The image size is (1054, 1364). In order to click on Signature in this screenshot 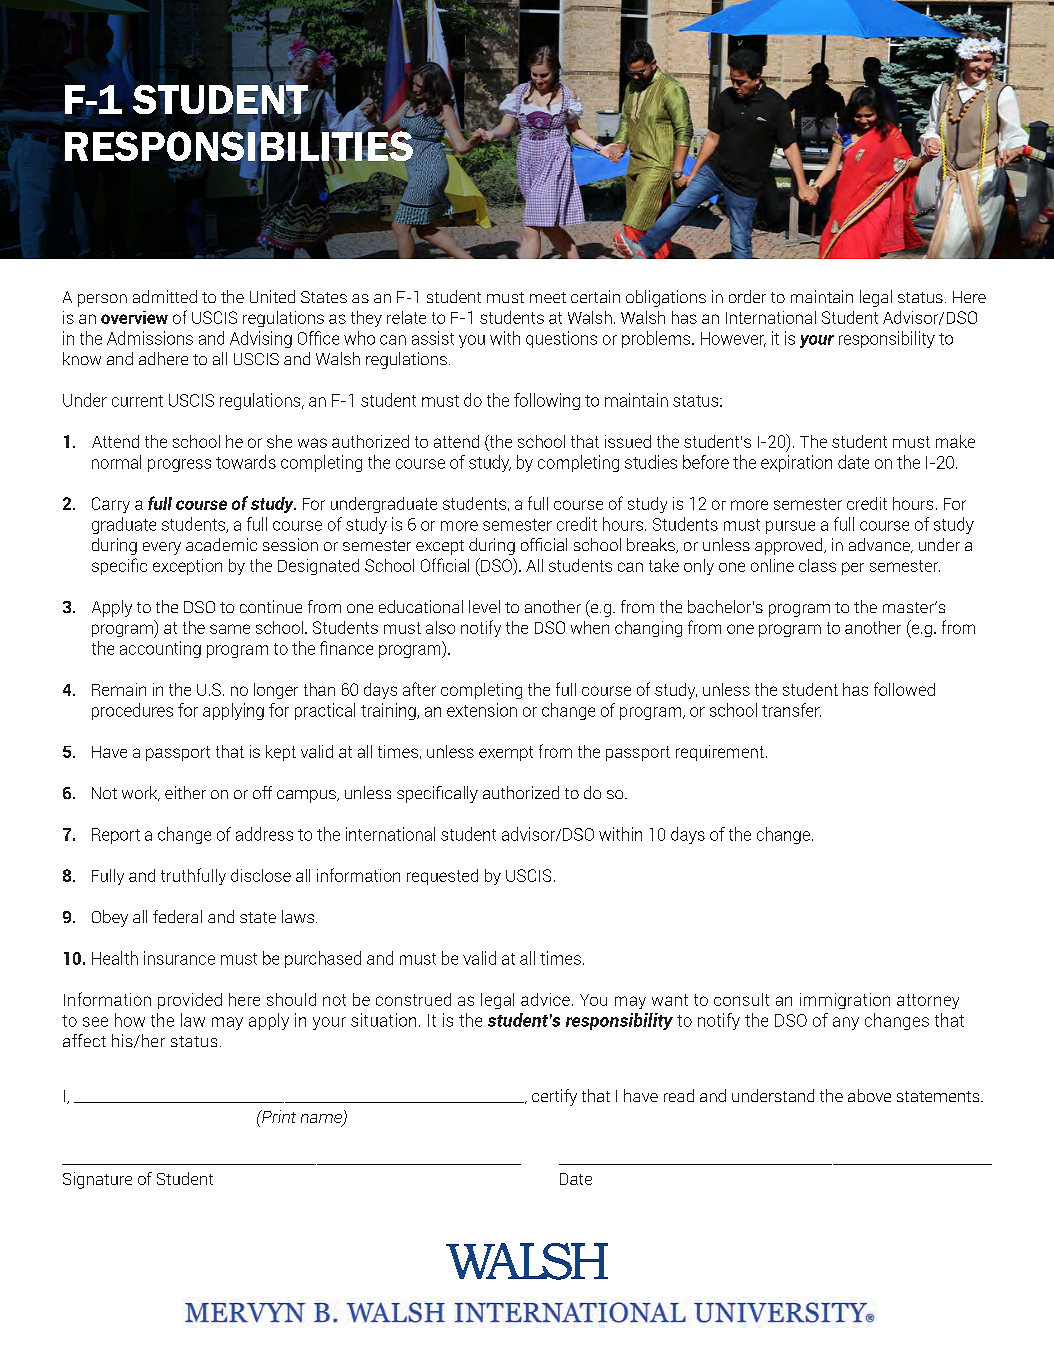, I will do `click(97, 1180)`.
